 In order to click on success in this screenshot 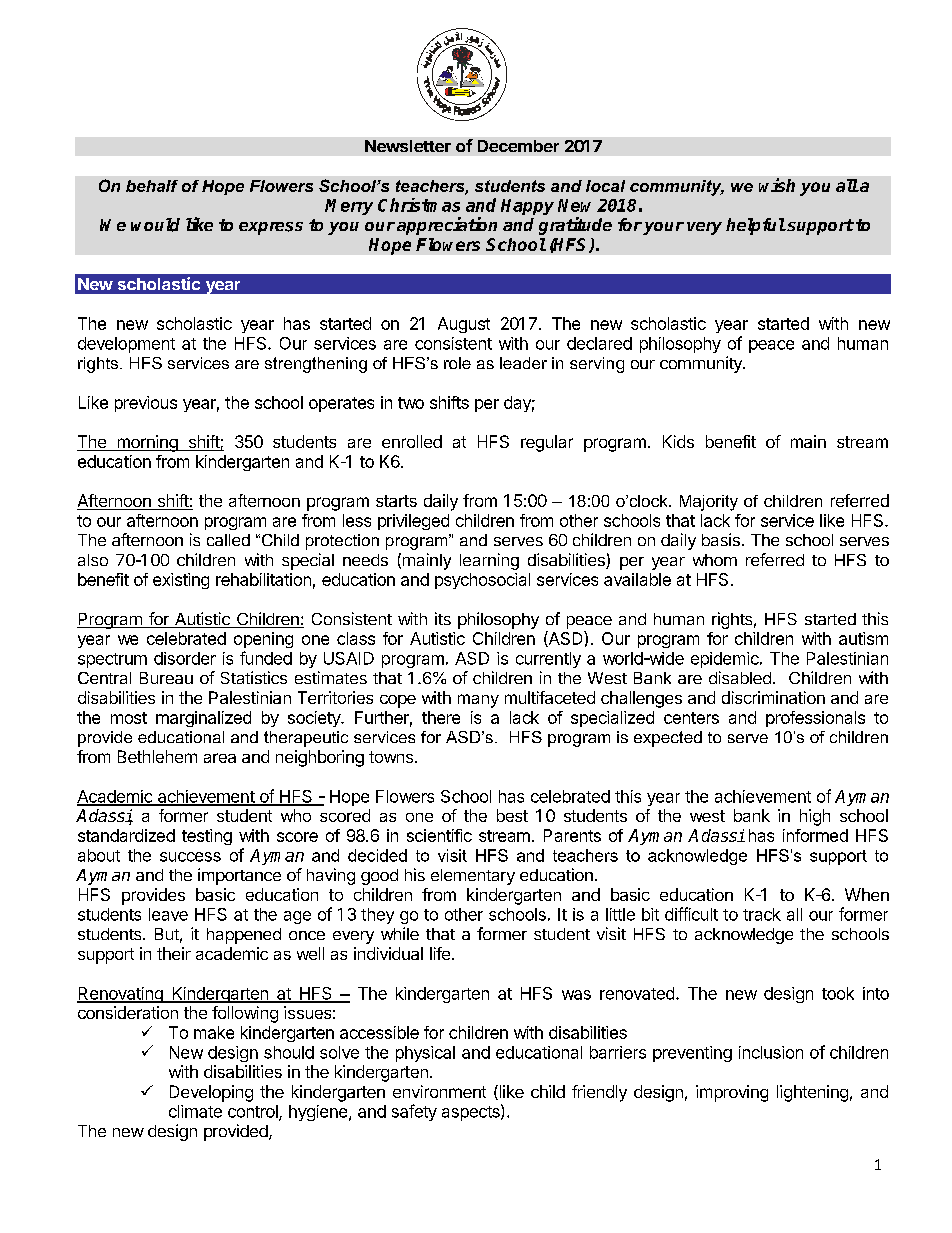, I will do `click(190, 857)`.
